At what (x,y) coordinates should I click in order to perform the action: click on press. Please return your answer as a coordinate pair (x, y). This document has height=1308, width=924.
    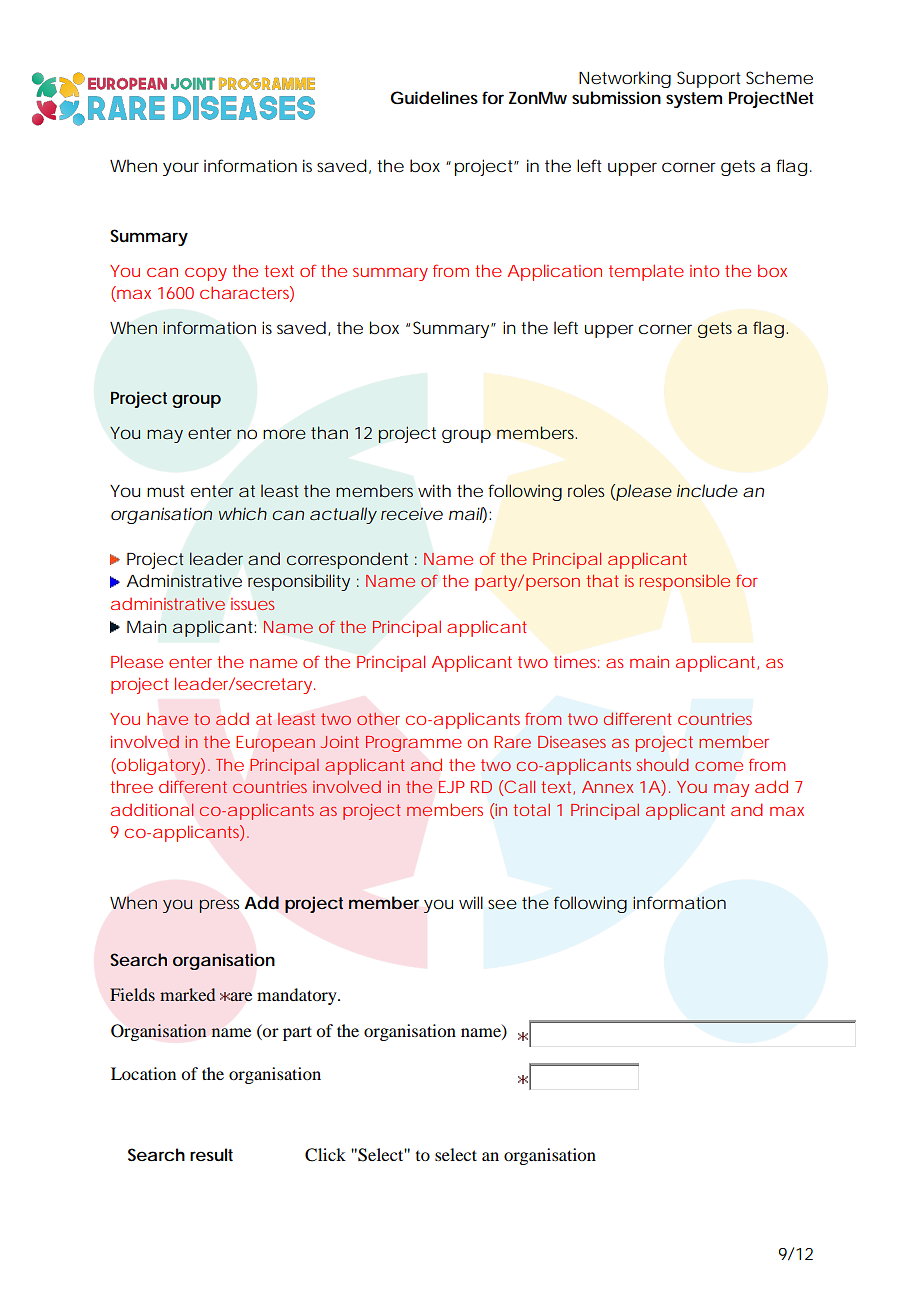
    Looking at the image, I should click on (219, 906).
